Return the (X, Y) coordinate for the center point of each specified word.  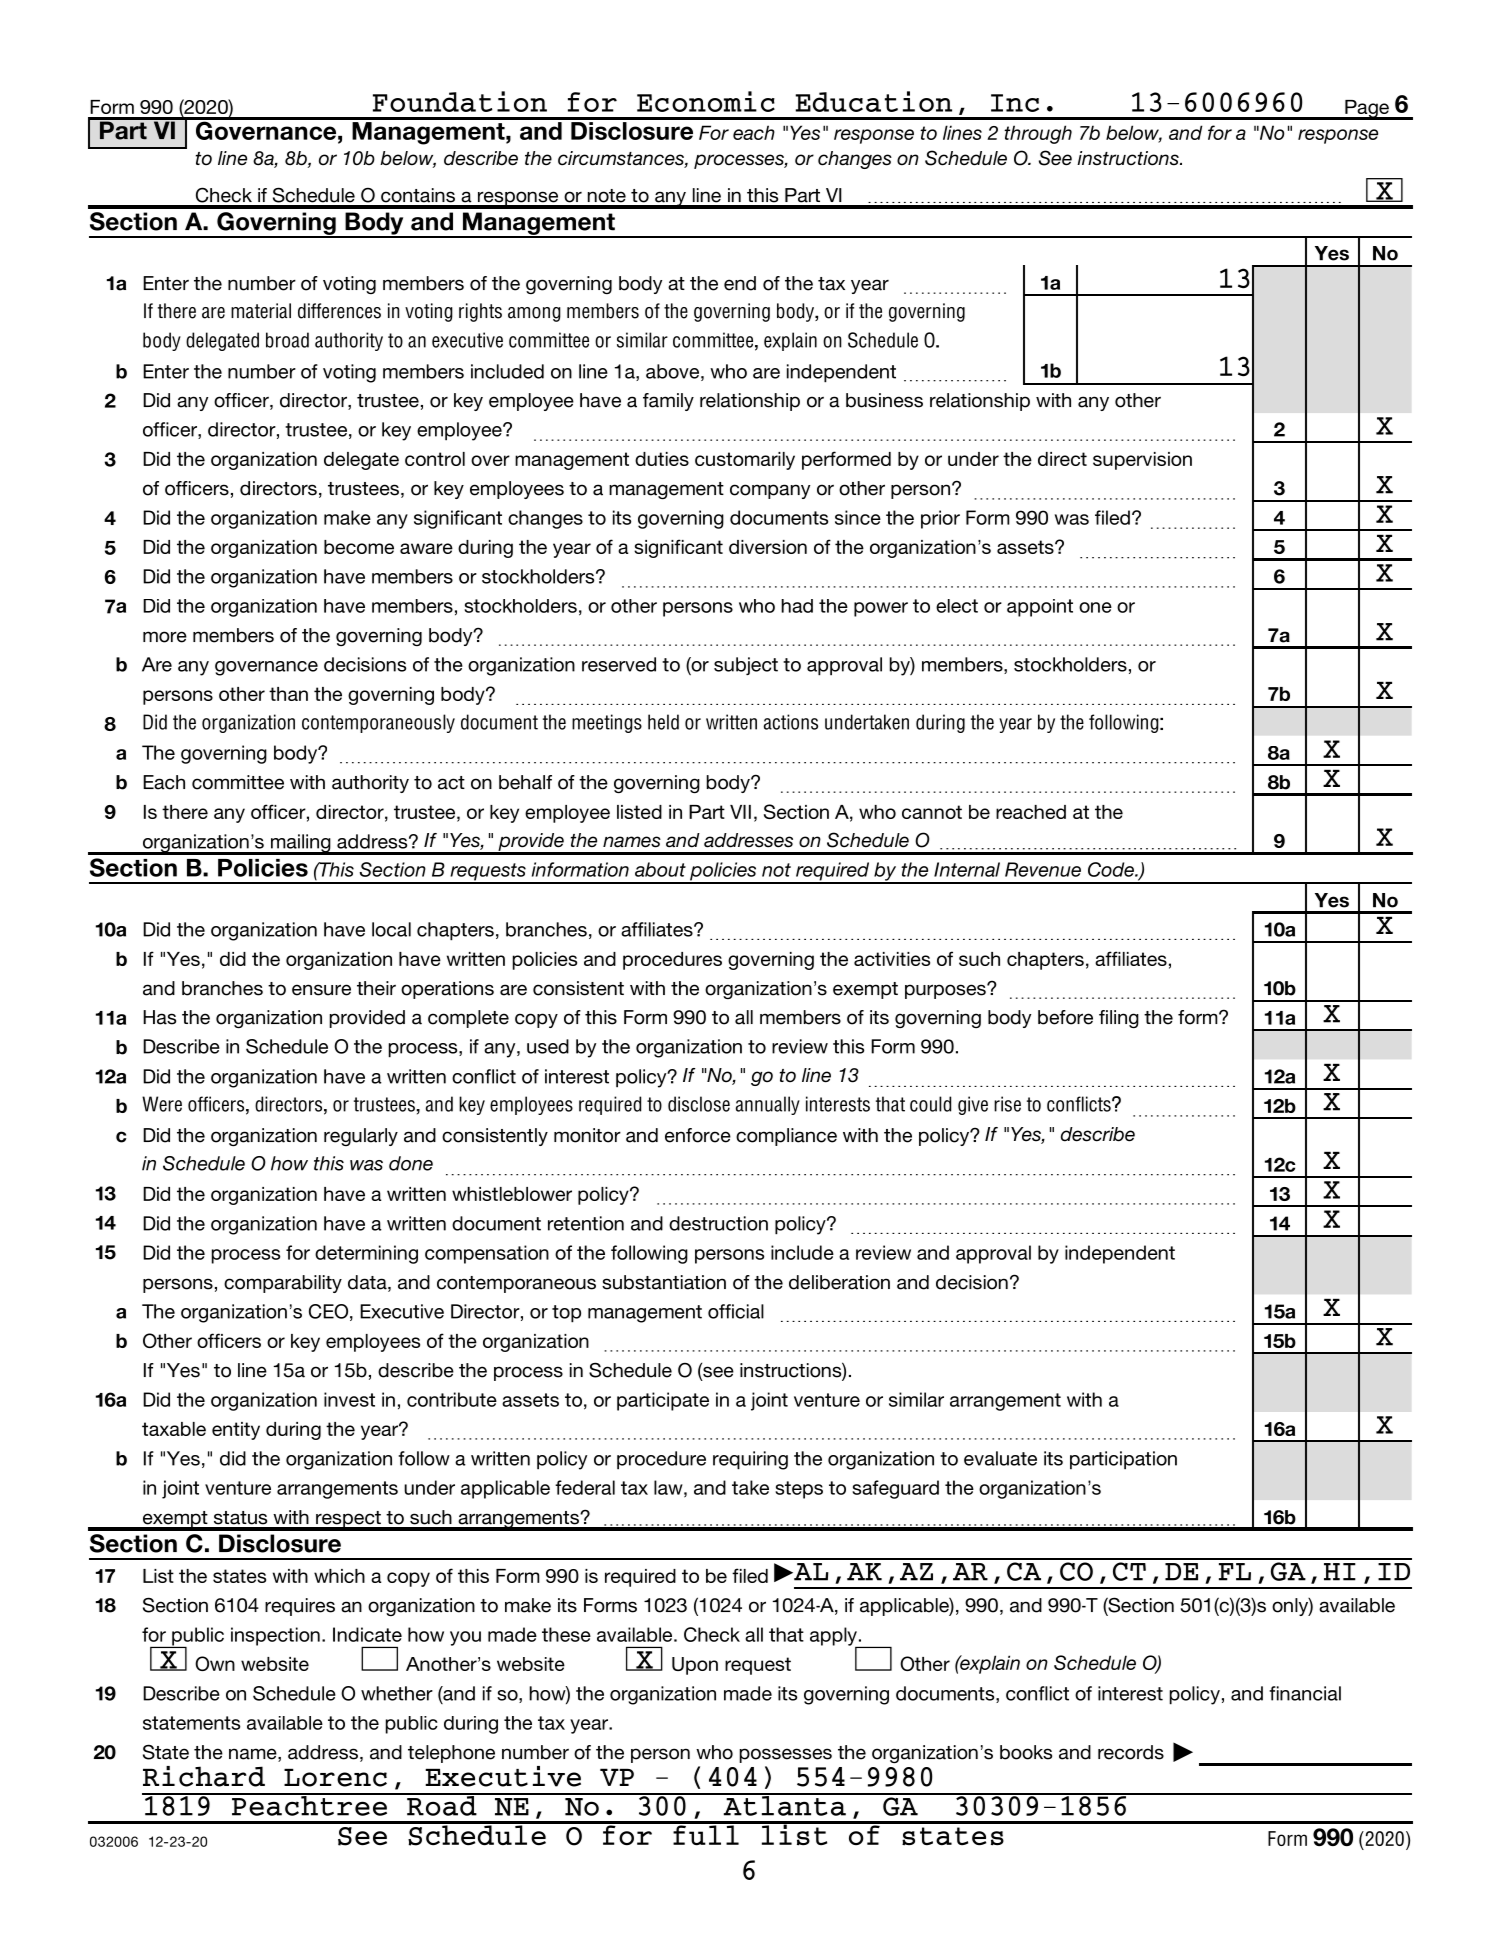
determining (366, 1254)
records (1131, 1752)
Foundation (460, 101)
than (288, 694)
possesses (786, 1755)
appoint (1040, 608)
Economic (706, 101)
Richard (204, 1776)
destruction (718, 1223)
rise (1007, 1104)
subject (746, 666)
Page (1367, 110)
